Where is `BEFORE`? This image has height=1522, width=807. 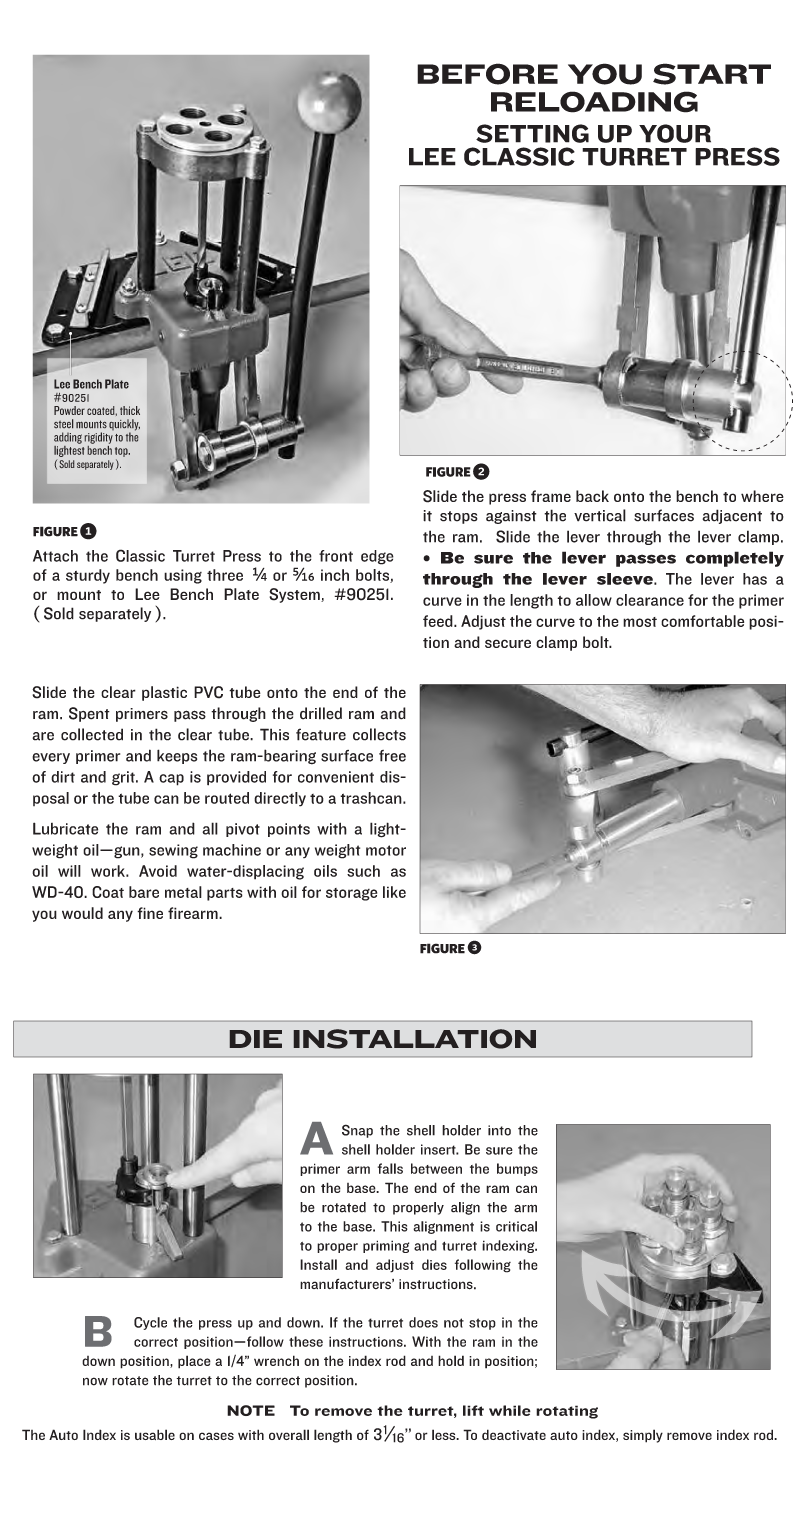
BEFORE is located at coordinates (487, 74).
